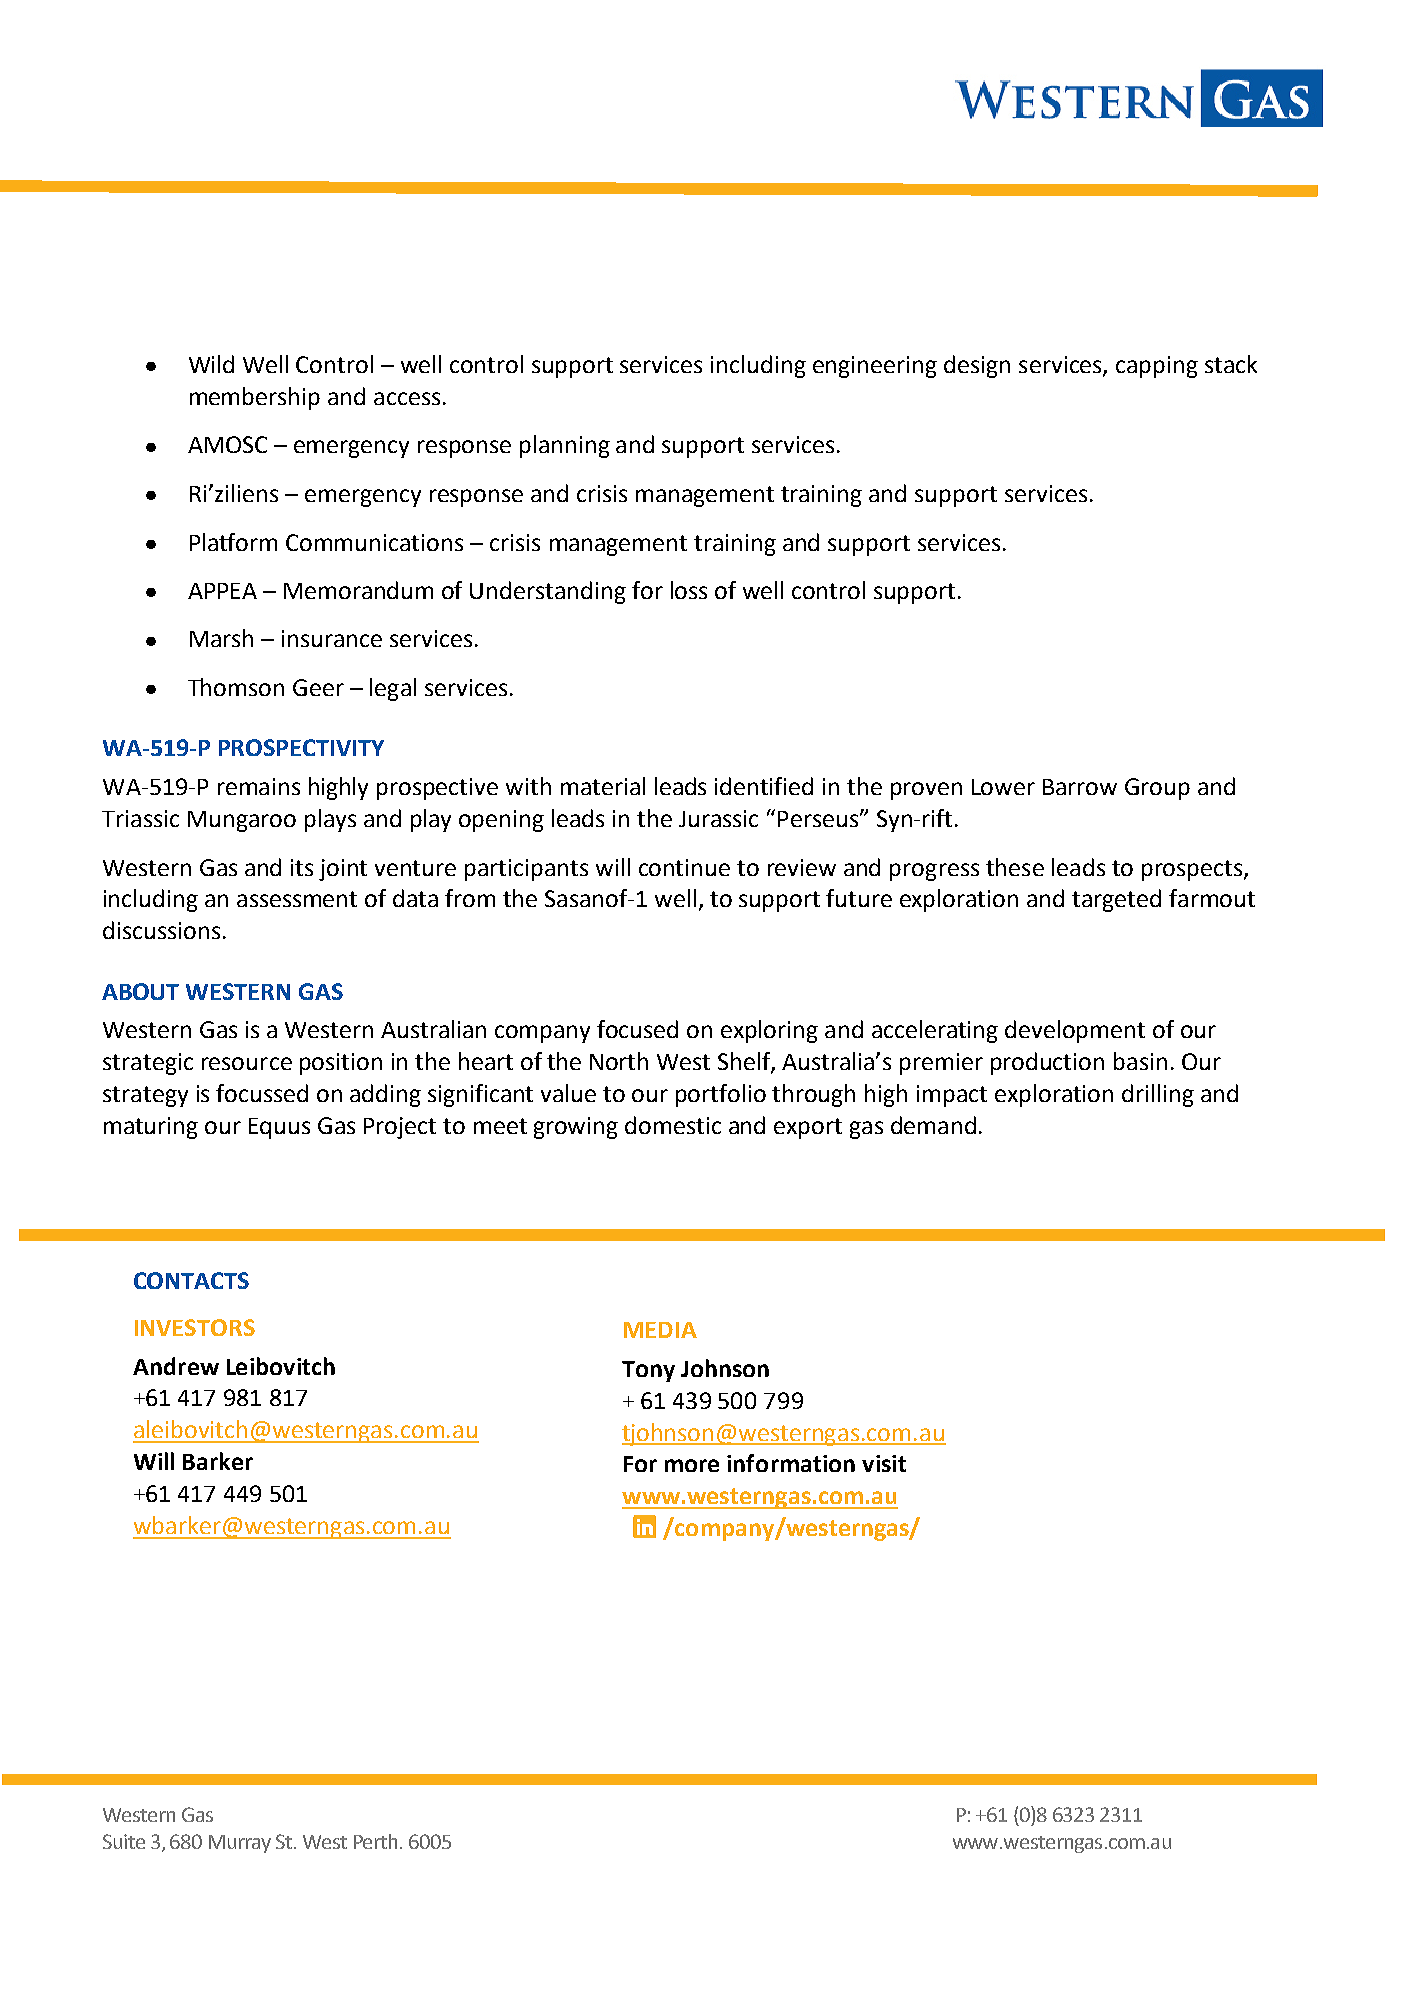 Image resolution: width=1410 pixels, height=1996 pixels. I want to click on capping, so click(1157, 367).
